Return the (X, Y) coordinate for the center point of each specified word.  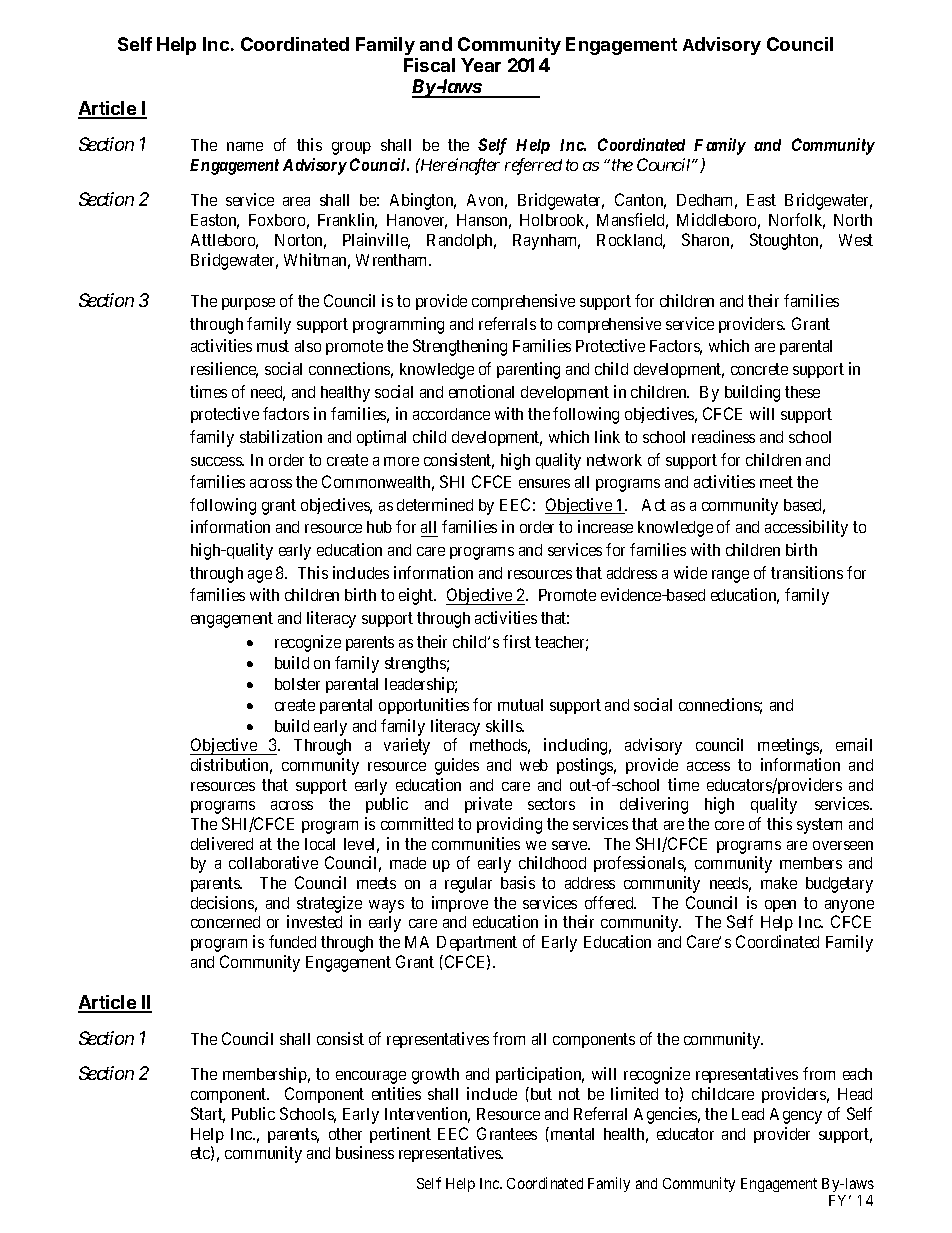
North (853, 220)
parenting (528, 370)
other (345, 1134)
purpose (248, 304)
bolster (297, 684)
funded (292, 941)
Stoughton (786, 241)
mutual (520, 705)
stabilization (281, 436)
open (780, 906)
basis (518, 882)
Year (481, 65)
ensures (544, 483)
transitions (807, 572)
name (245, 146)
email (854, 744)
